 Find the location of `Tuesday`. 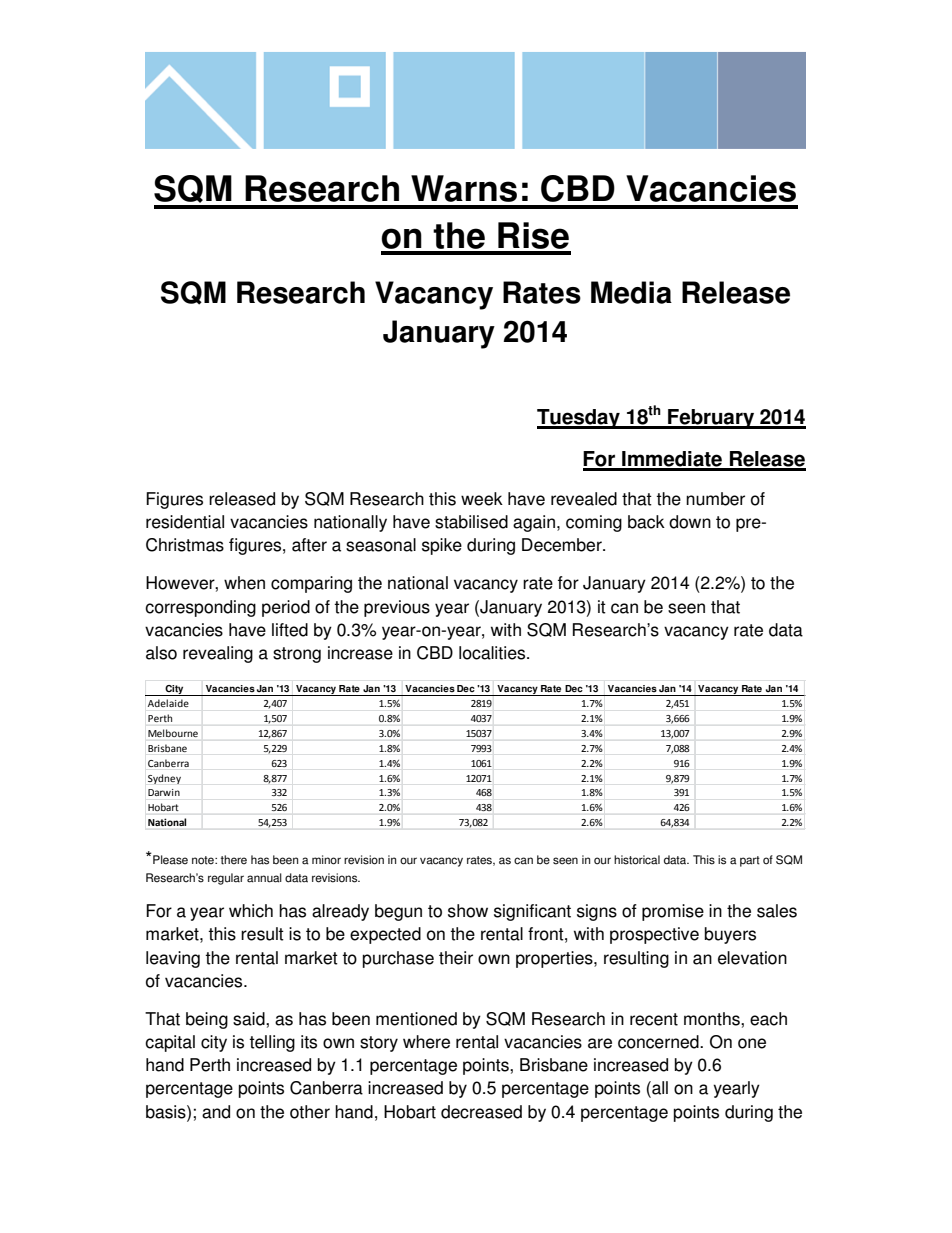

Tuesday is located at coordinates (579, 419).
